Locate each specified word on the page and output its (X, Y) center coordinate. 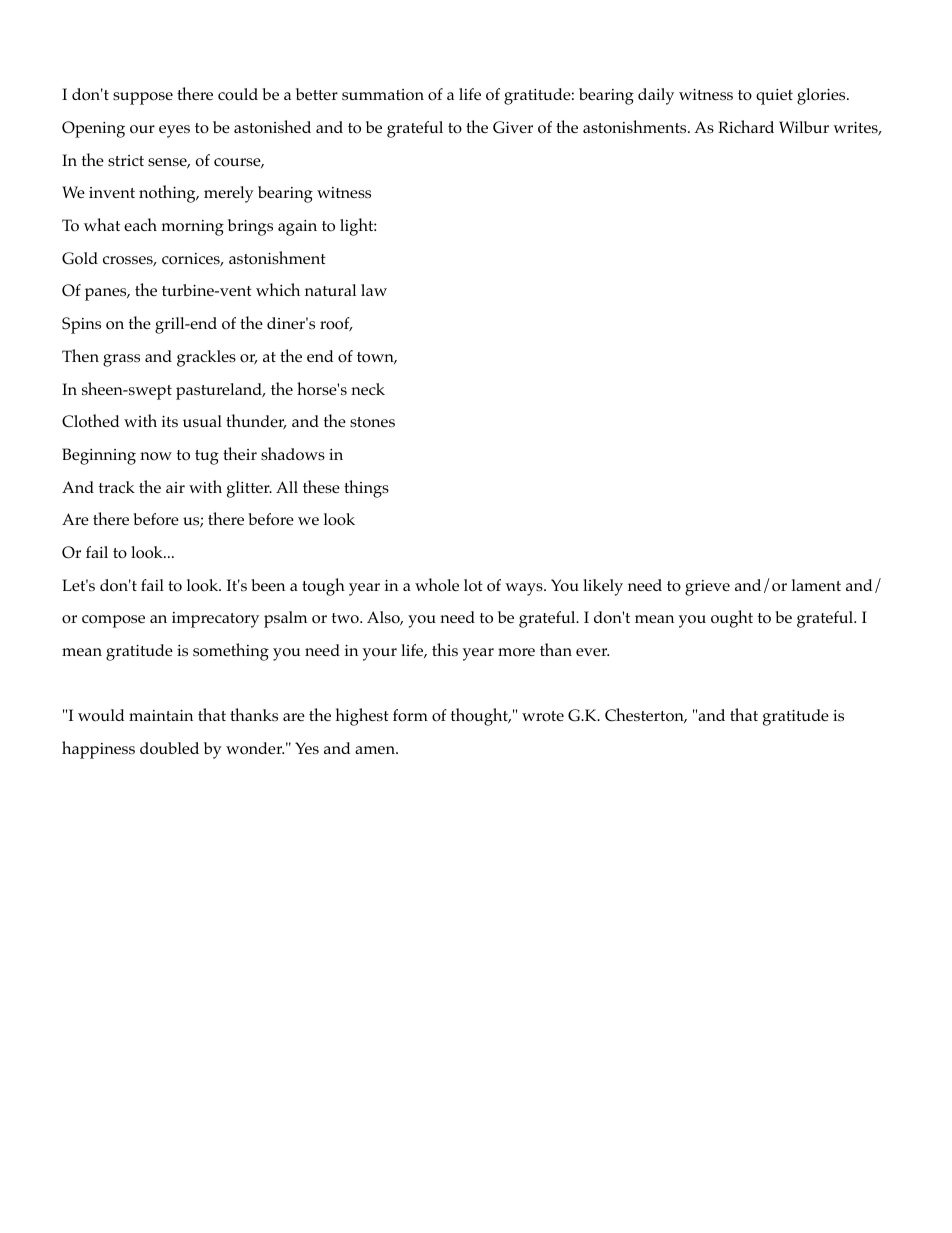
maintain (161, 715)
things (366, 489)
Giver (513, 127)
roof (336, 324)
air (175, 487)
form (410, 715)
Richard (746, 126)
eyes (174, 131)
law (374, 290)
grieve (707, 588)
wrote (543, 716)
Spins (81, 325)
